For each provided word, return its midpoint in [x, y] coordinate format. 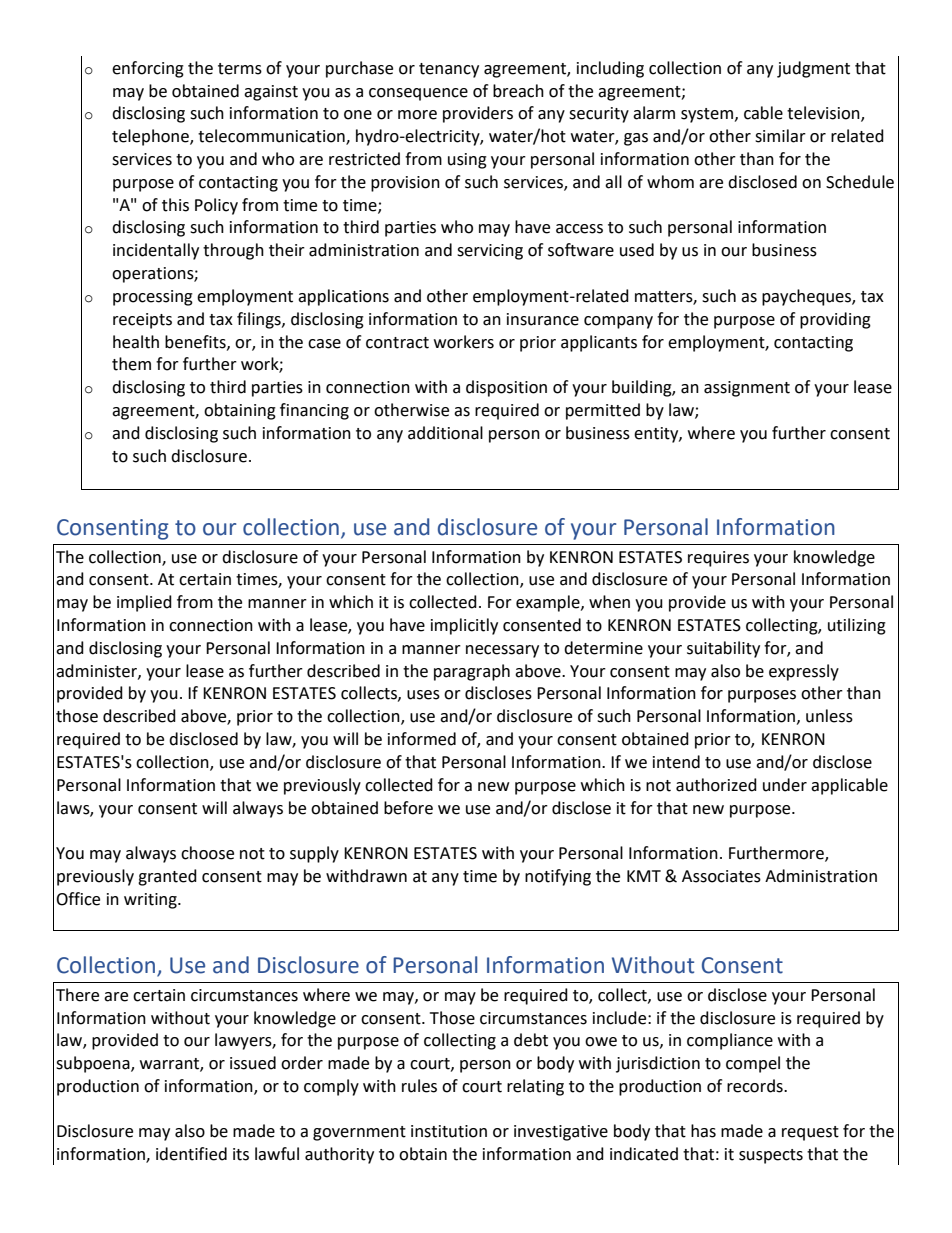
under [785, 785]
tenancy [449, 70]
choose [207, 853]
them [131, 364]
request [810, 1133]
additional [445, 433]
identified [191, 1154]
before [408, 808]
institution [449, 1131]
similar [780, 136]
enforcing [148, 69]
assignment [747, 389]
